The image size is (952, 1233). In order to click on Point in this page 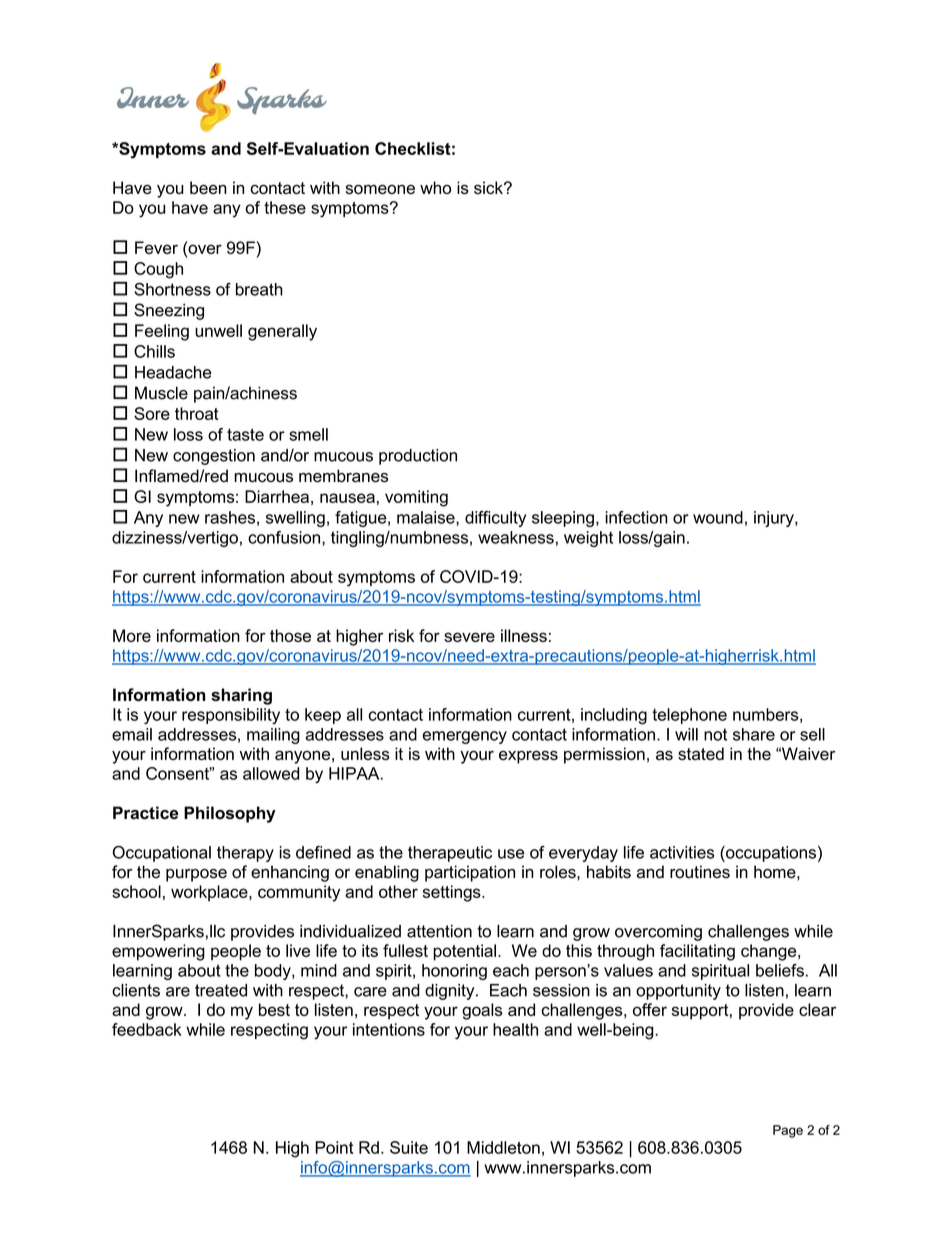, I will do `click(334, 1147)`.
